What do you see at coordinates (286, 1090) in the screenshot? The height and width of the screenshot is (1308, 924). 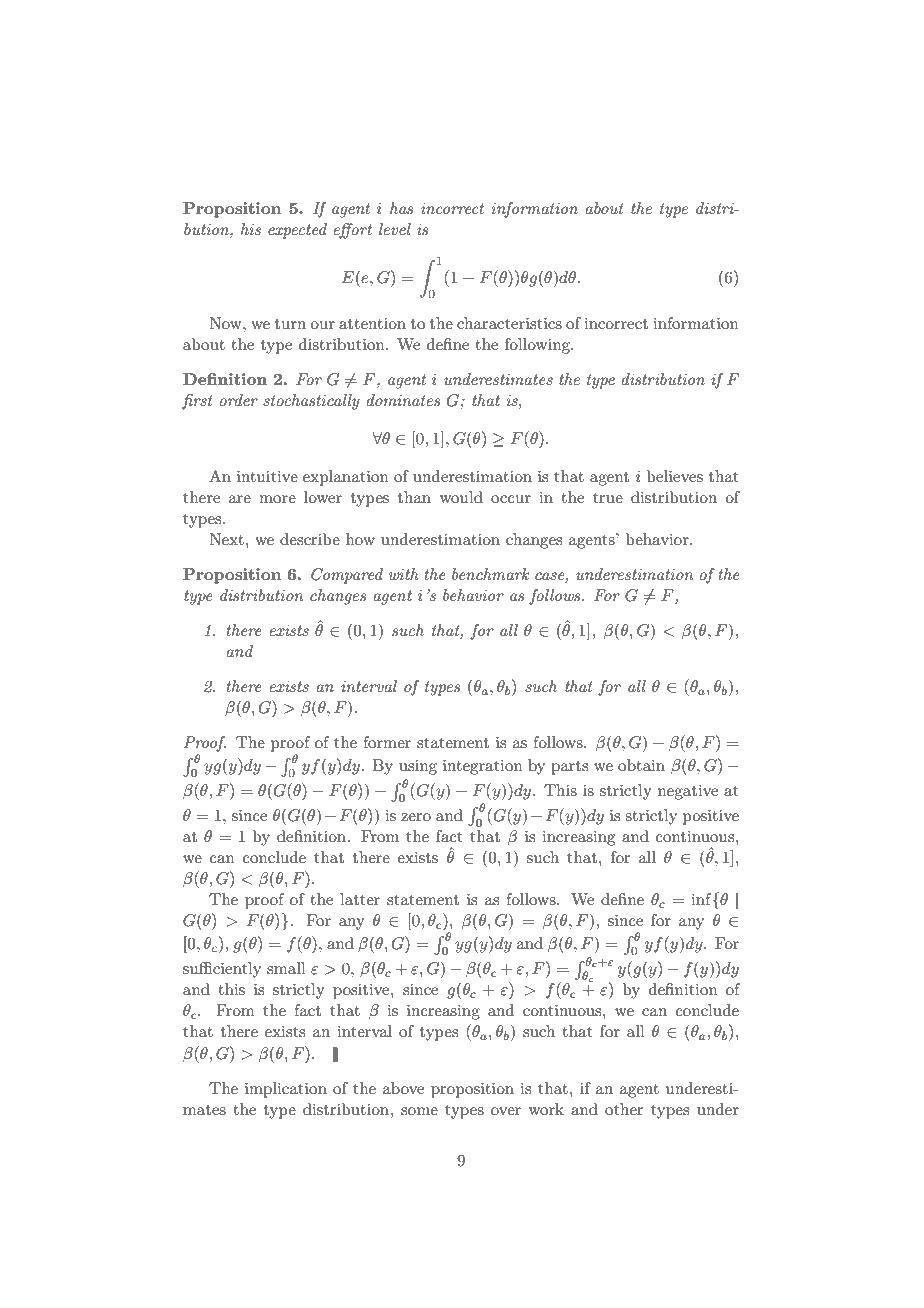 I see `implication` at bounding box center [286, 1090].
